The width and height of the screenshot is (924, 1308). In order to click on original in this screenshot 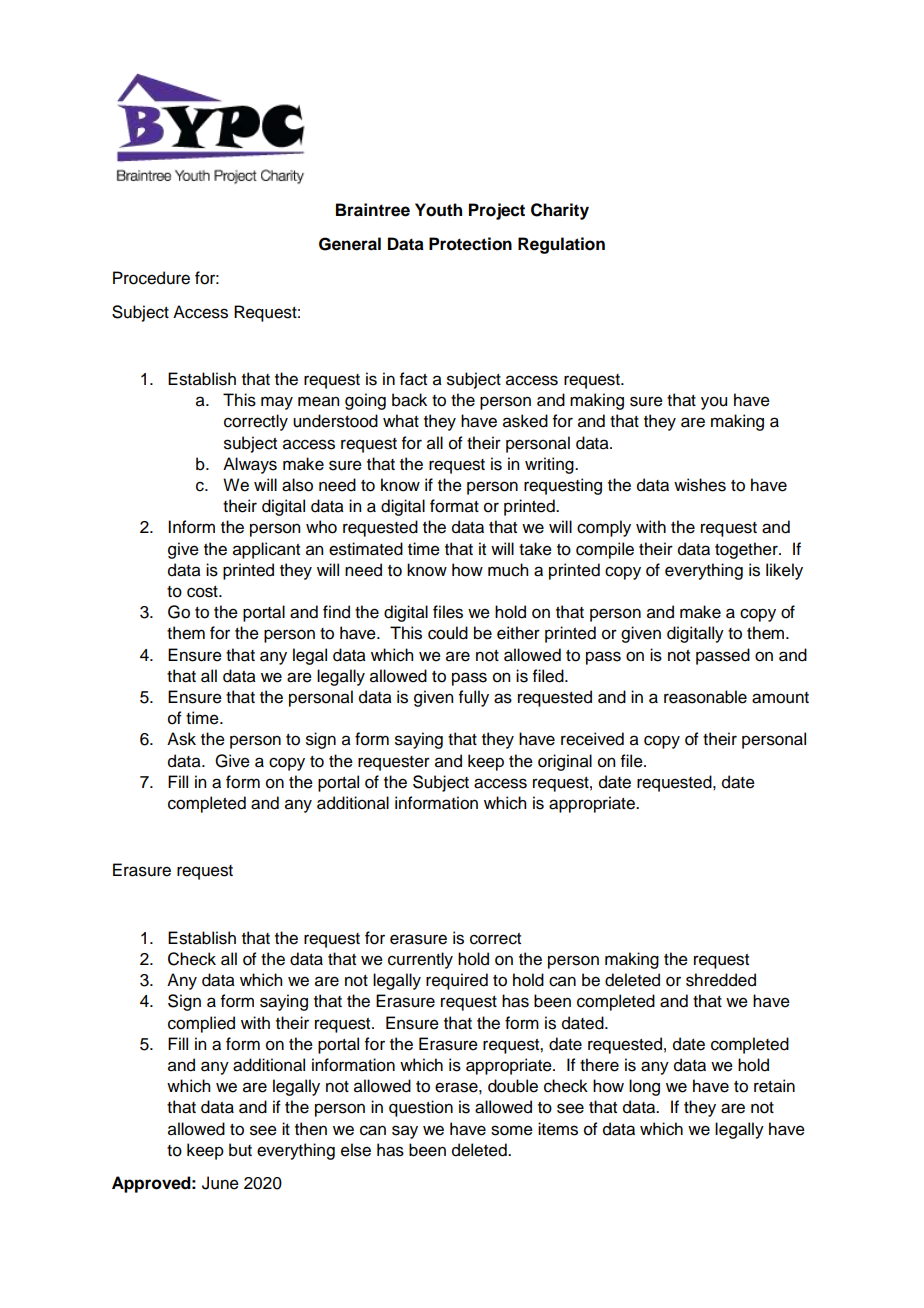, I will do `click(565, 762)`.
